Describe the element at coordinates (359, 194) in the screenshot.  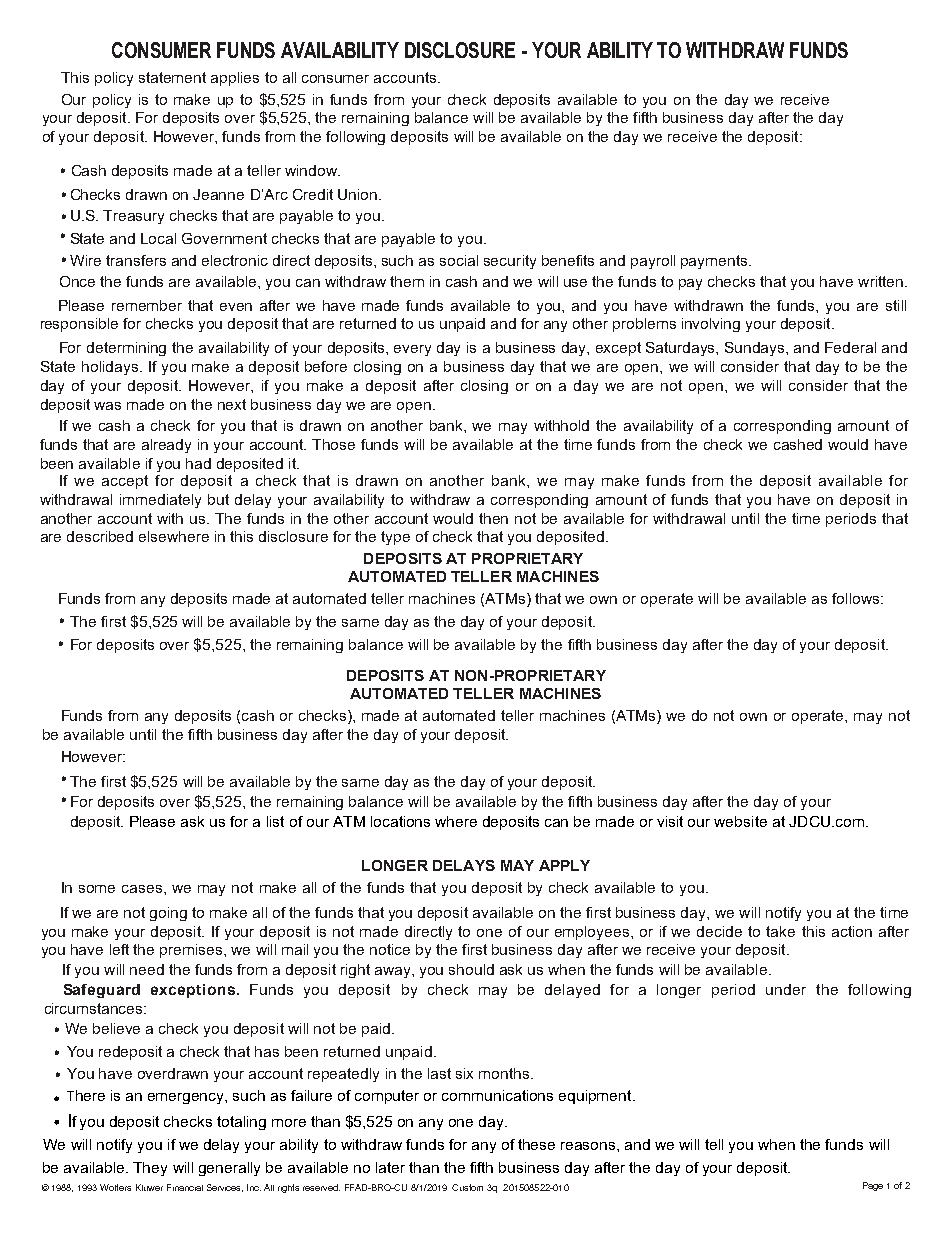
I see `Union` at that location.
